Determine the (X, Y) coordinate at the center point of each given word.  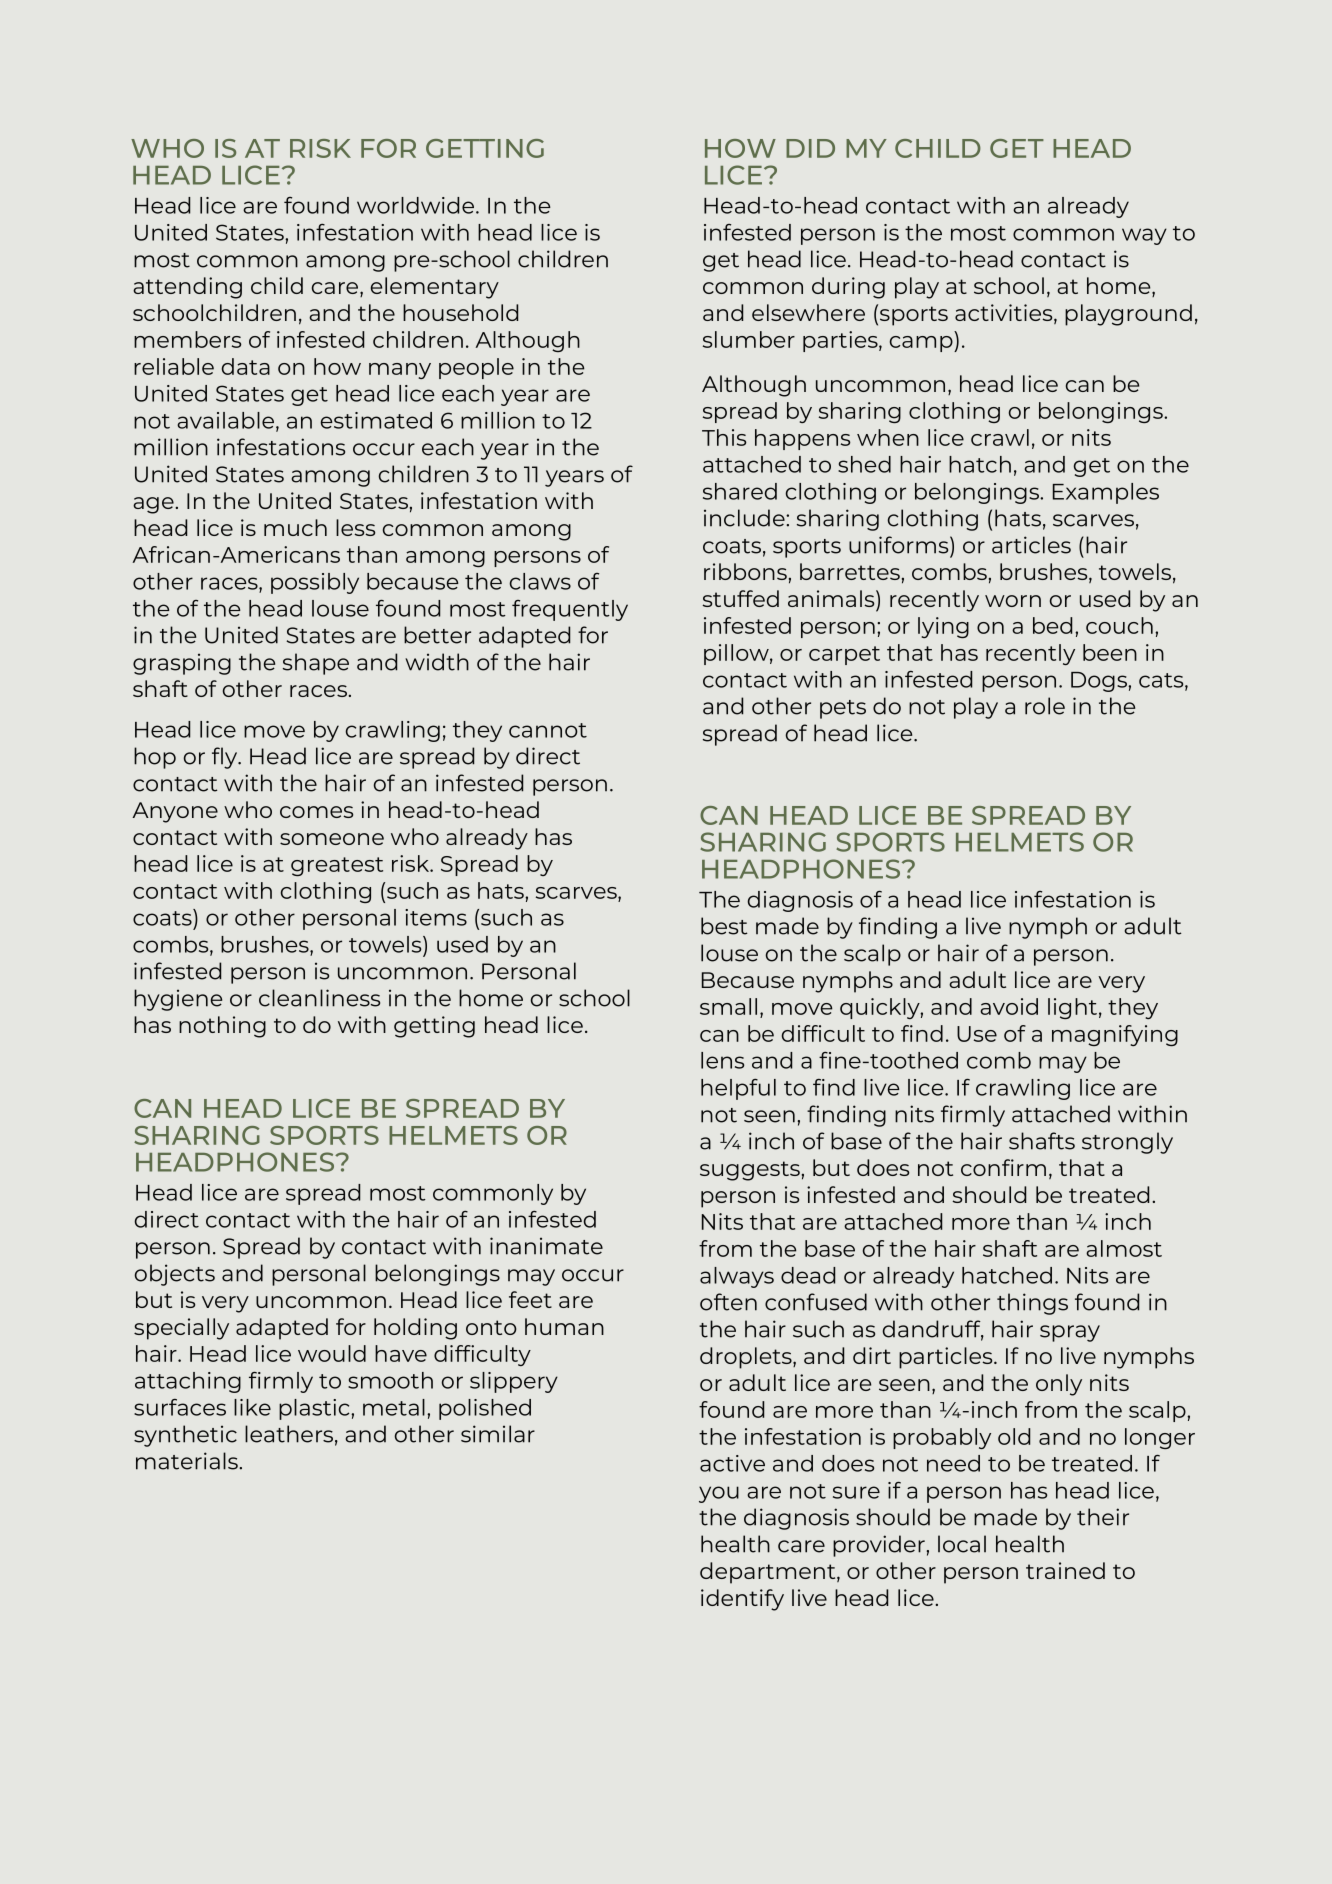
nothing (222, 1027)
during (848, 288)
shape (316, 664)
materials (188, 1461)
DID (810, 148)
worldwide (417, 205)
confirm (1003, 1167)
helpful (738, 1089)
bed (1052, 625)
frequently (570, 610)
